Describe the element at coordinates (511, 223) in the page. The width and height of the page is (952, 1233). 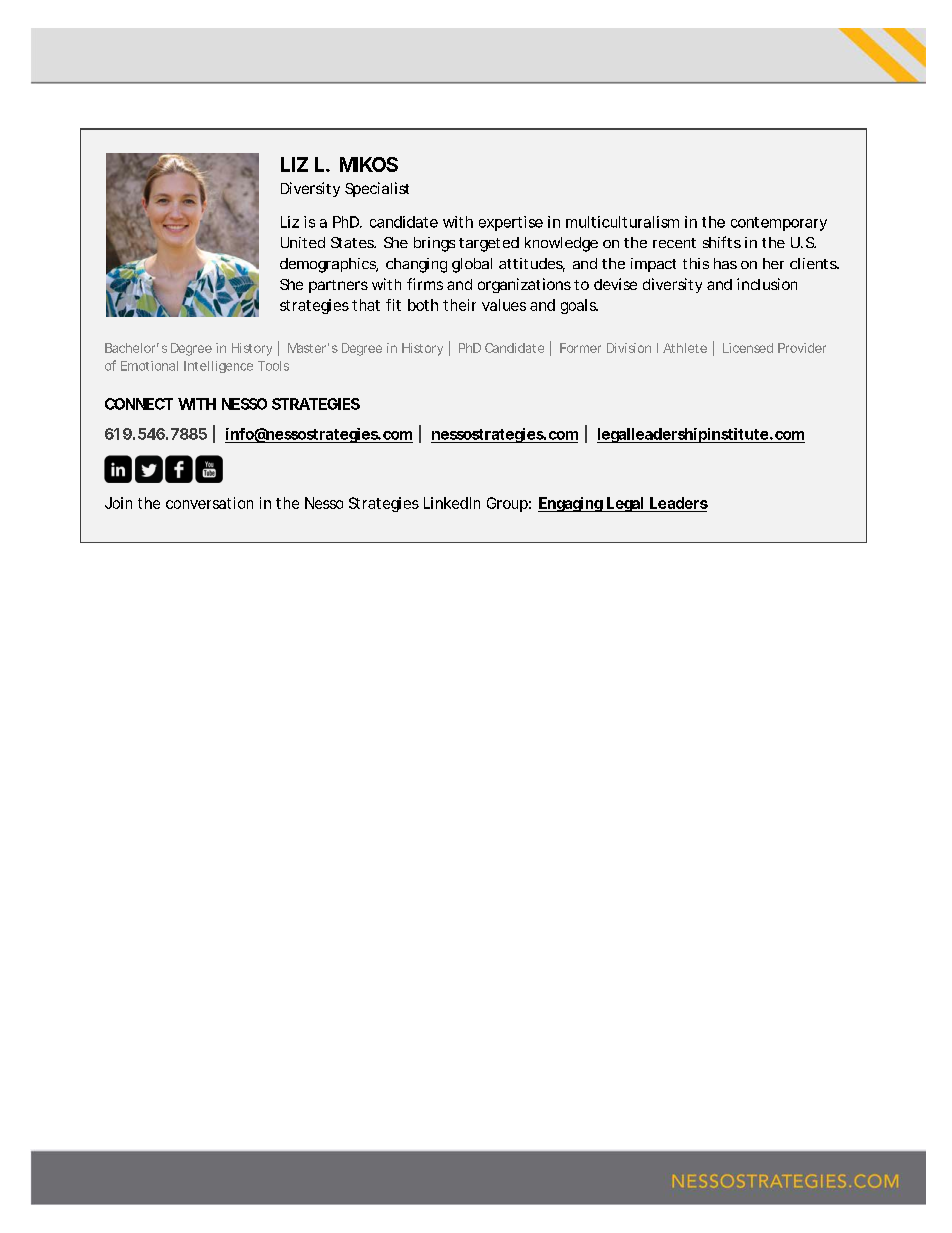
I see `expertise` at that location.
